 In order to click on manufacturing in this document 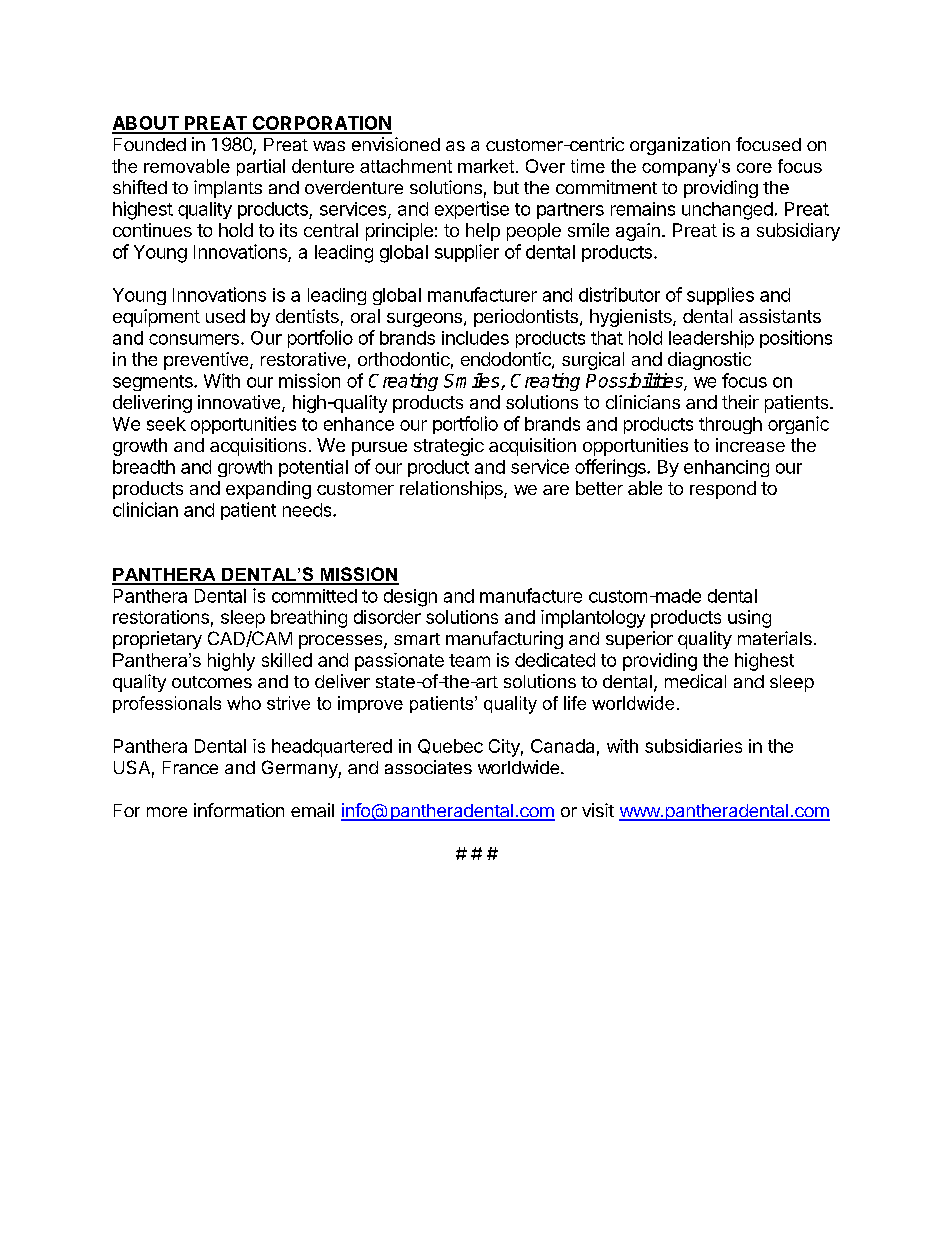, I will do `click(504, 640)`.
